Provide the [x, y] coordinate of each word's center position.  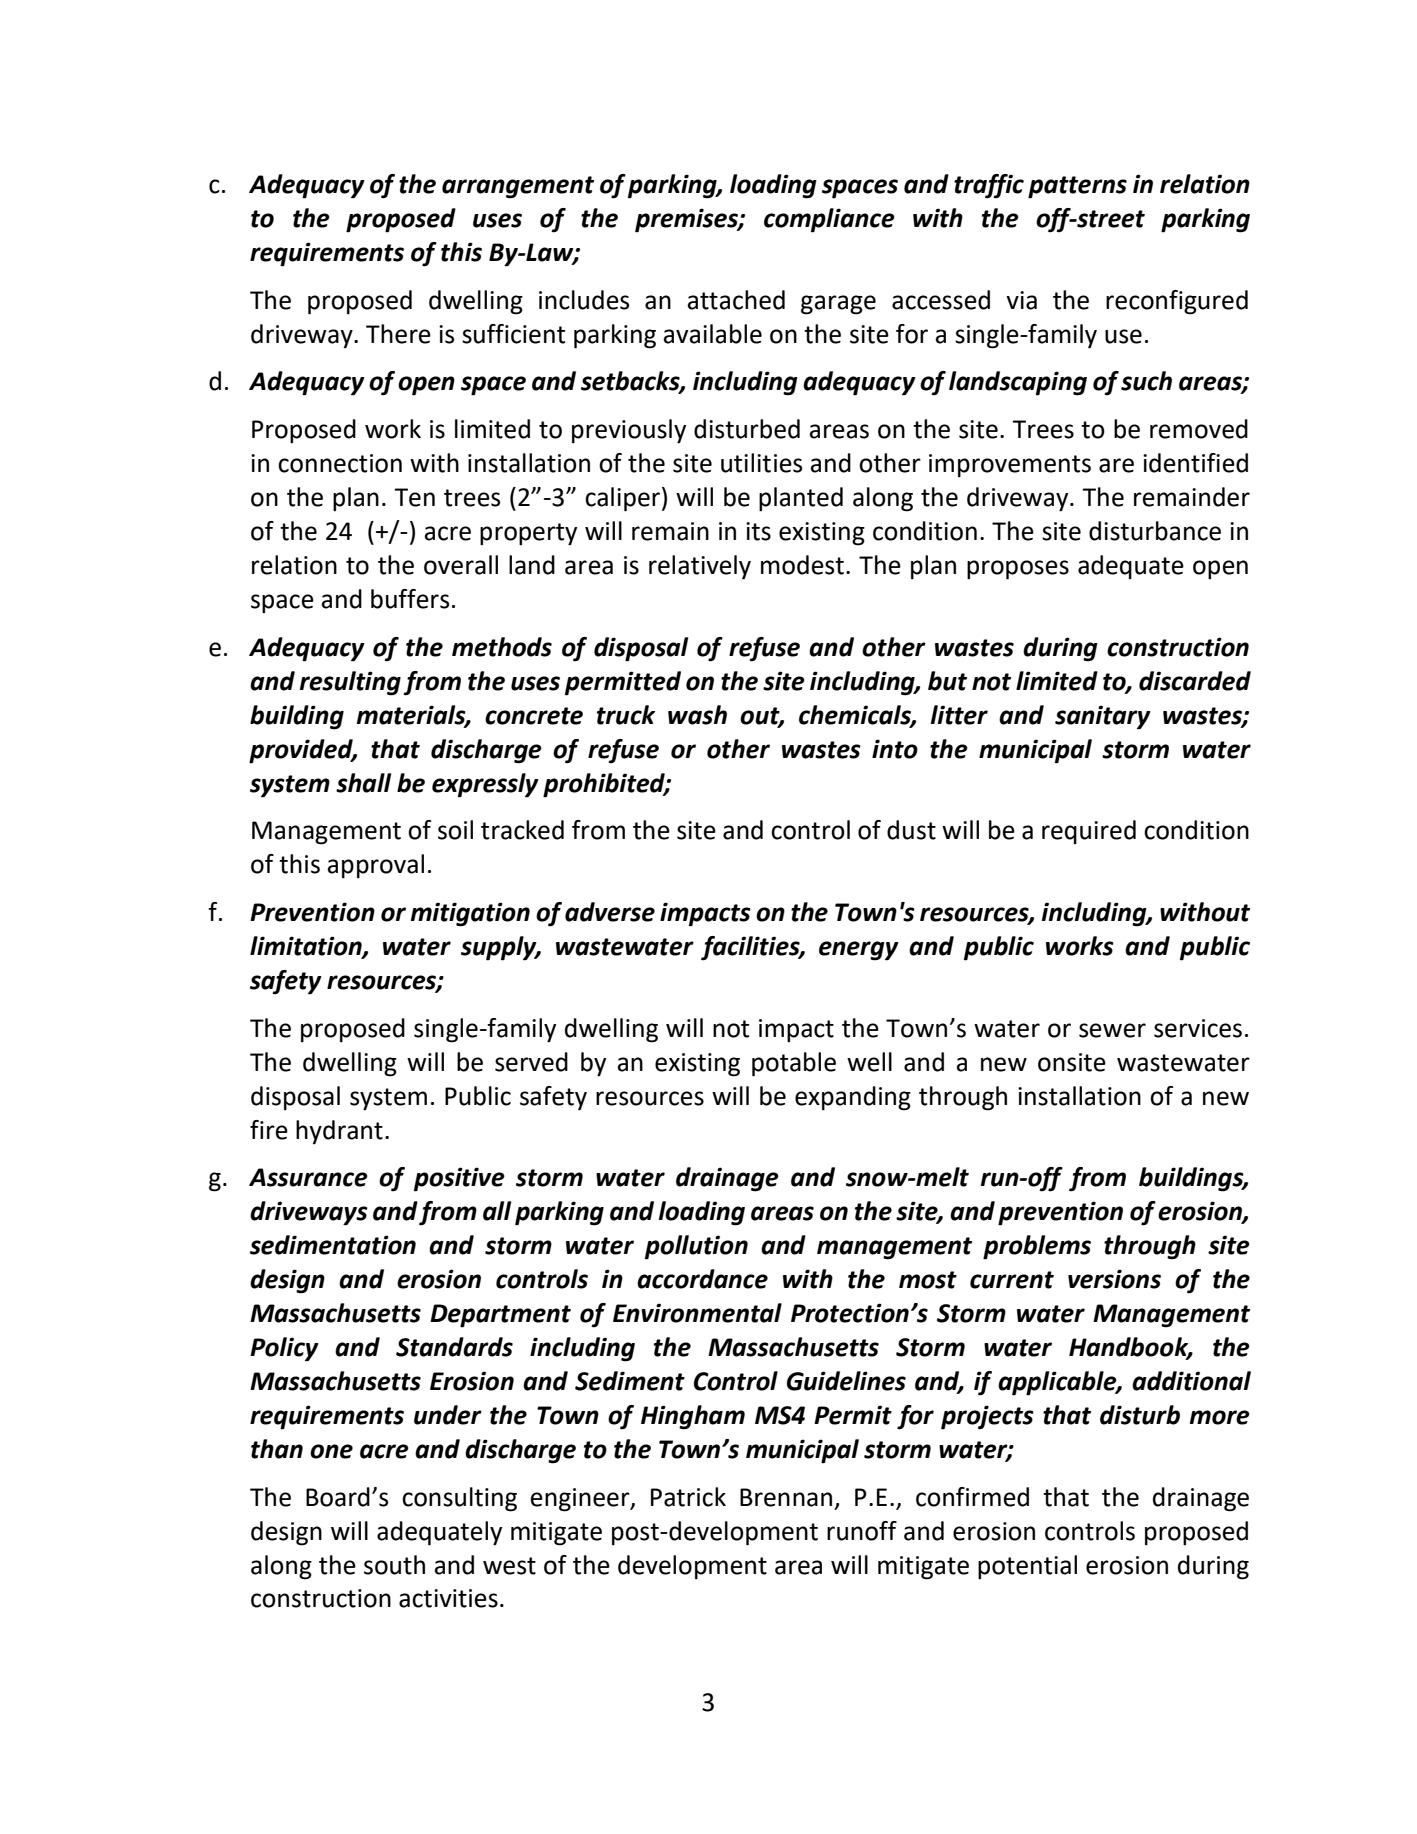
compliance [829, 220]
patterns [1077, 187]
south [394, 1565]
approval [376, 866]
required [1089, 832]
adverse [610, 912]
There [398, 334]
